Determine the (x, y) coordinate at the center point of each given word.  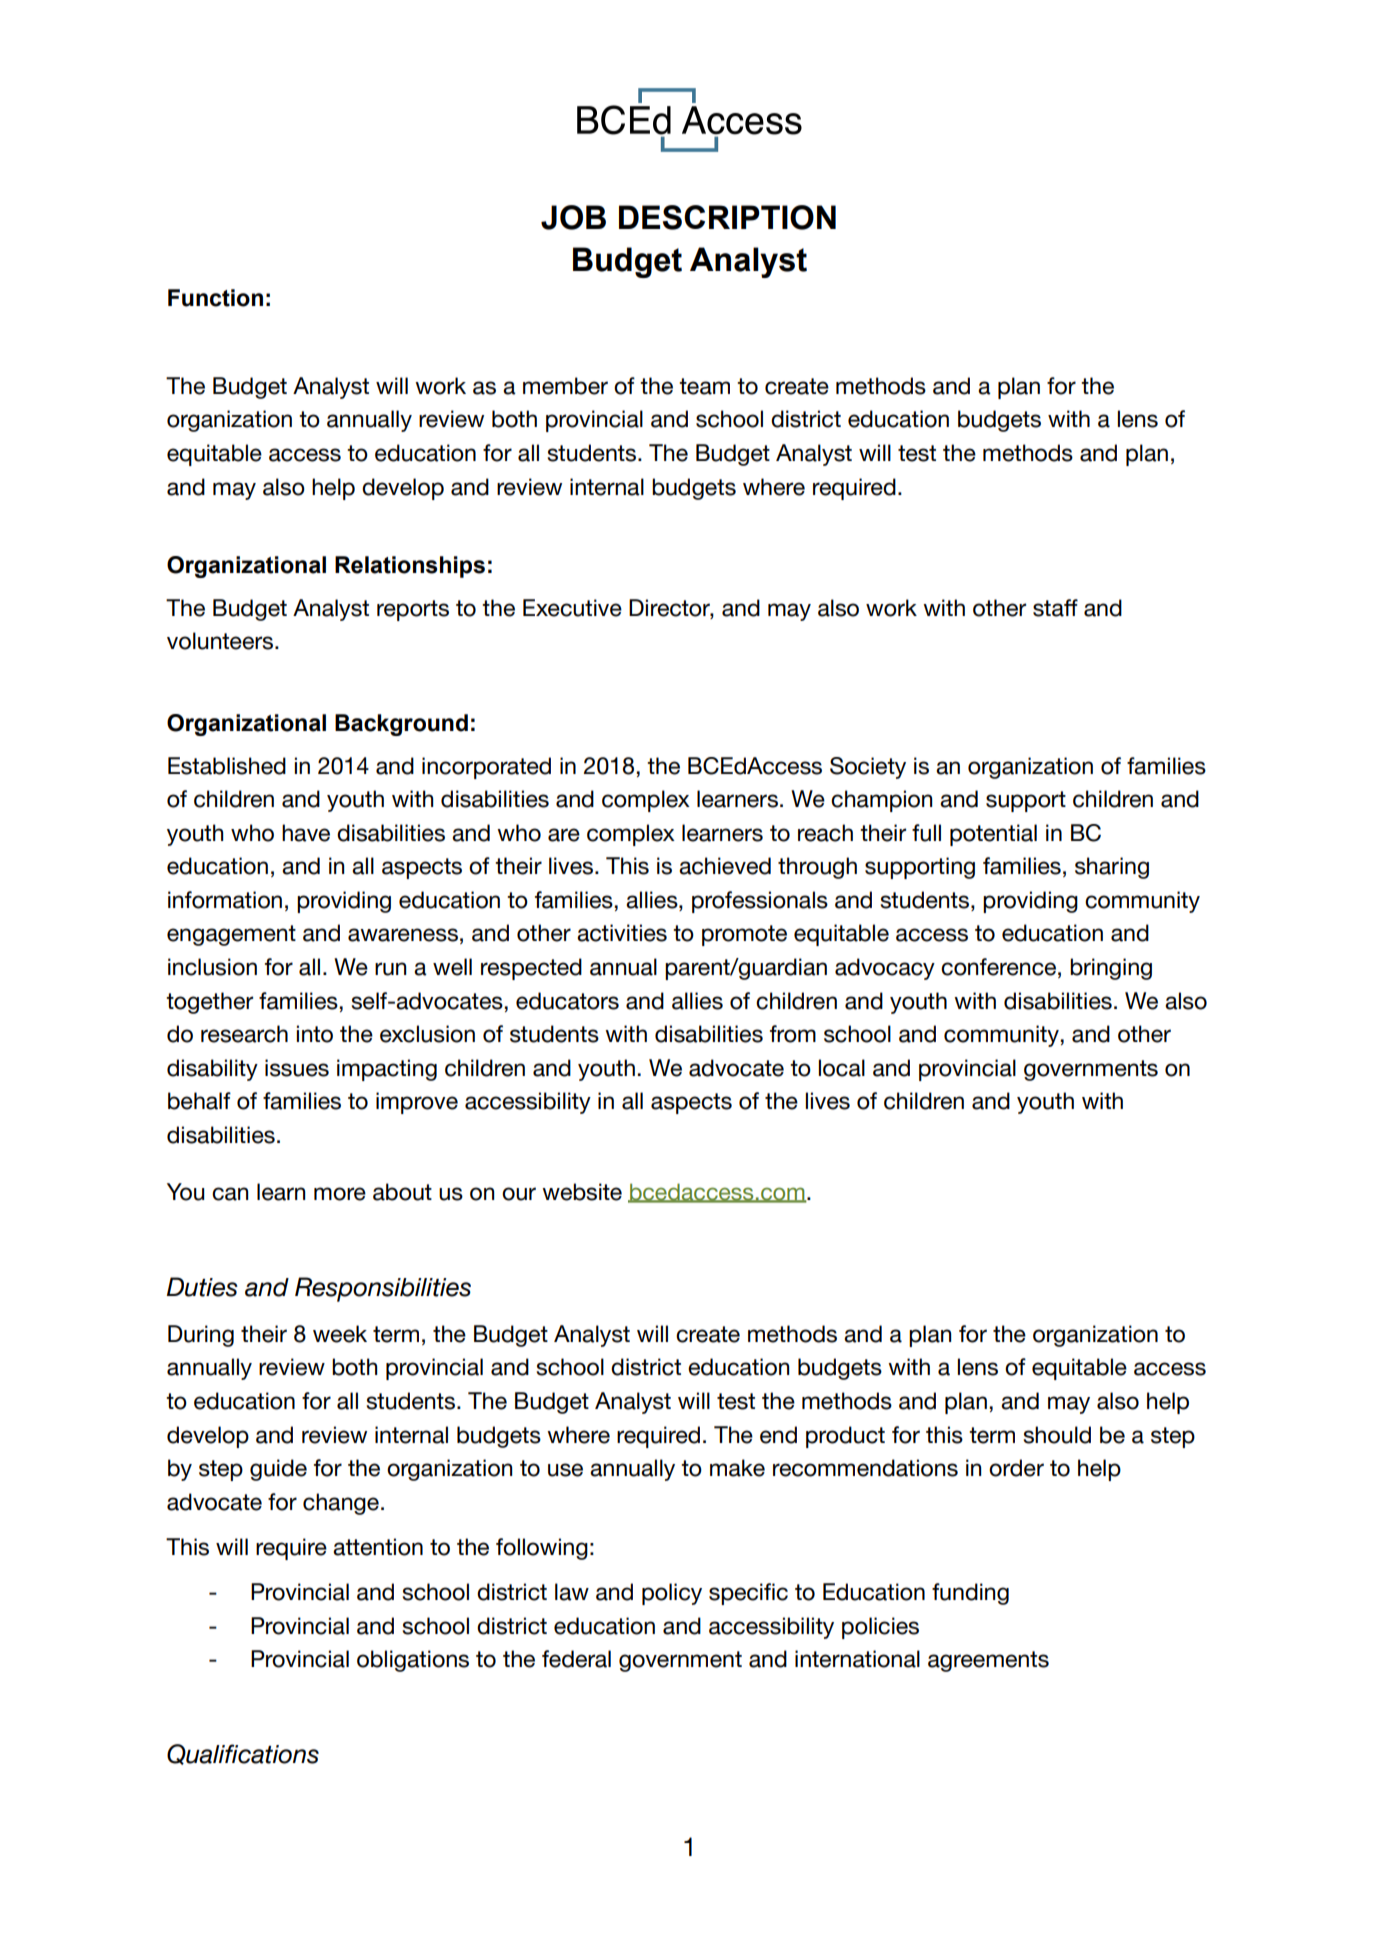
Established (227, 766)
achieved (725, 866)
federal (576, 1659)
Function (215, 298)
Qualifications (243, 1754)
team (704, 386)
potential (993, 835)
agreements (988, 1661)
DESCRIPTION (727, 217)
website (582, 1192)
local (842, 1068)
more (340, 1194)
